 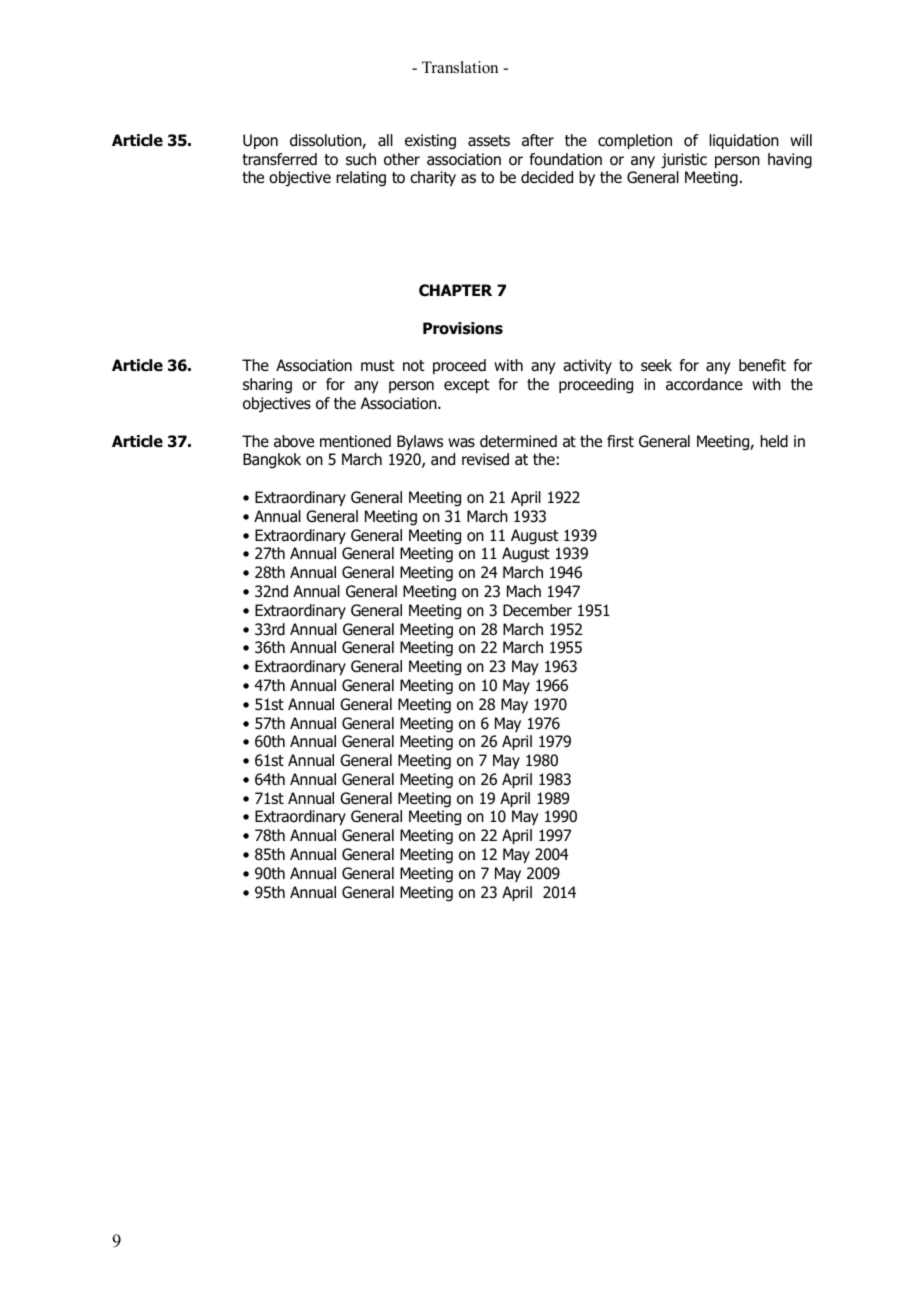 I want to click on December, so click(x=537, y=610).
